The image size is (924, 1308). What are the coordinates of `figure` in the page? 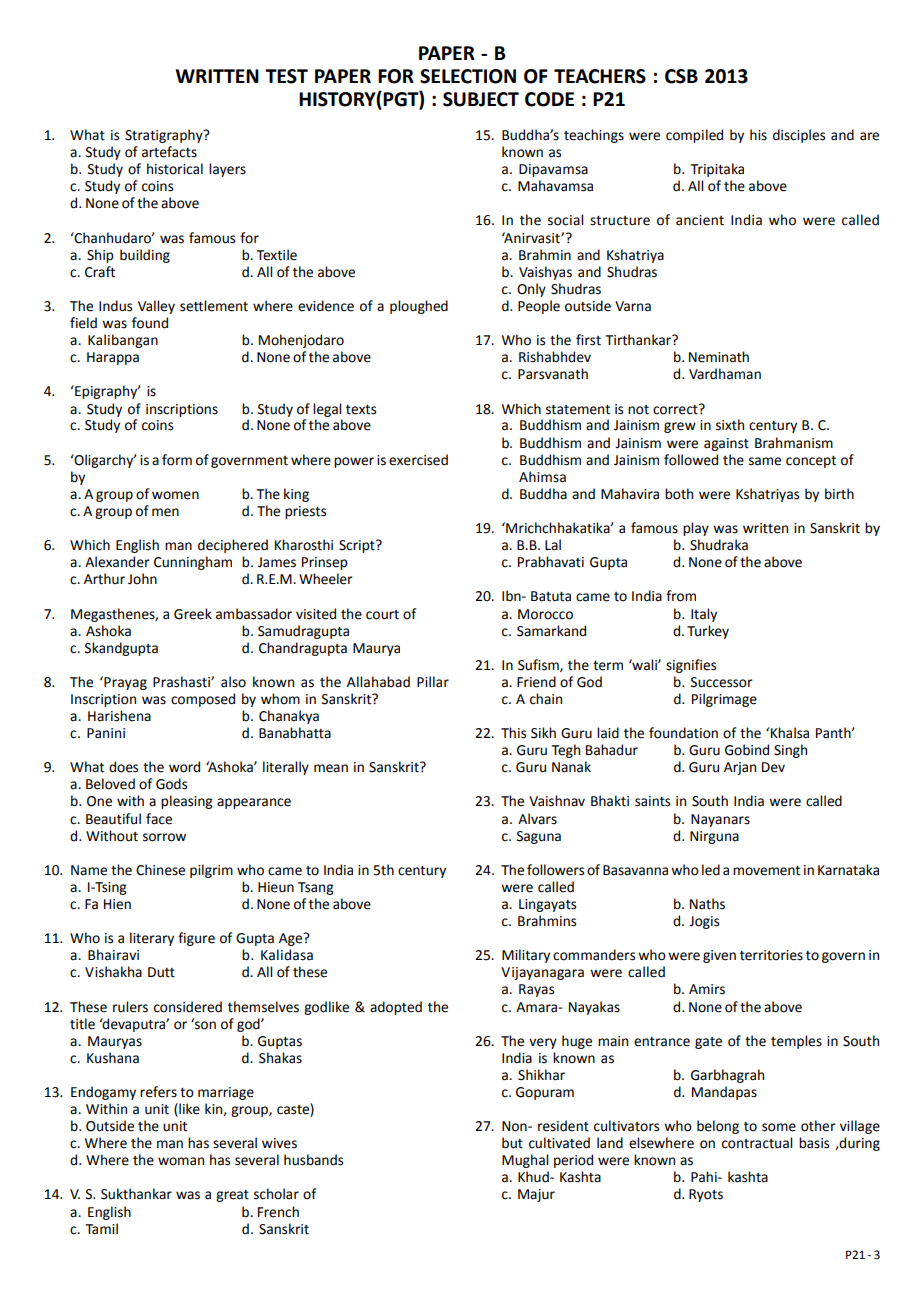 It's located at (196, 939).
